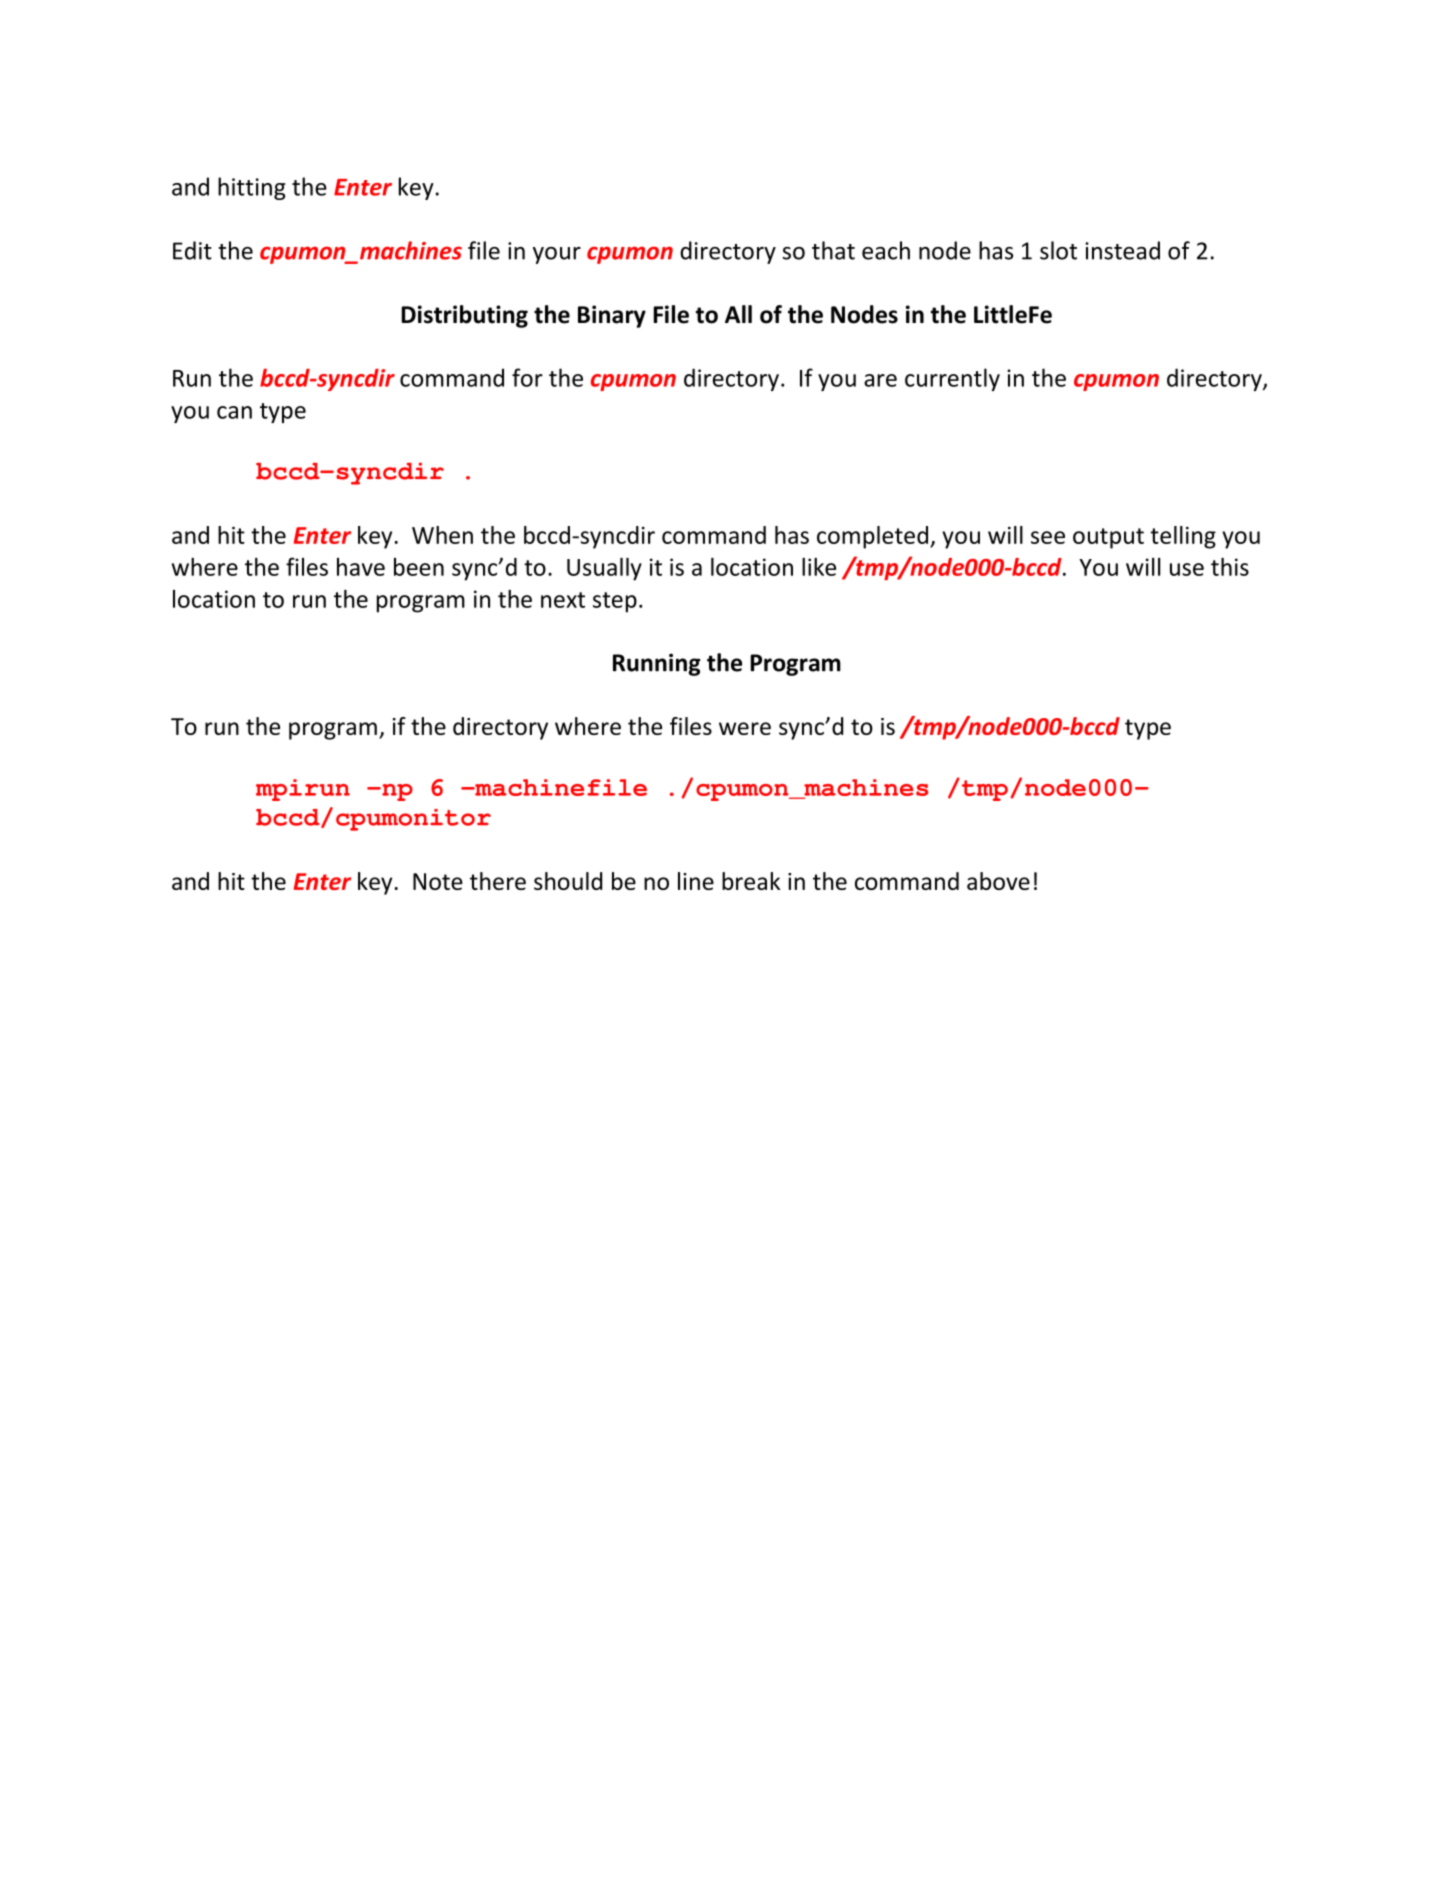 The width and height of the screenshot is (1453, 1880). What do you see at coordinates (833, 250) in the screenshot?
I see `that` at bounding box center [833, 250].
